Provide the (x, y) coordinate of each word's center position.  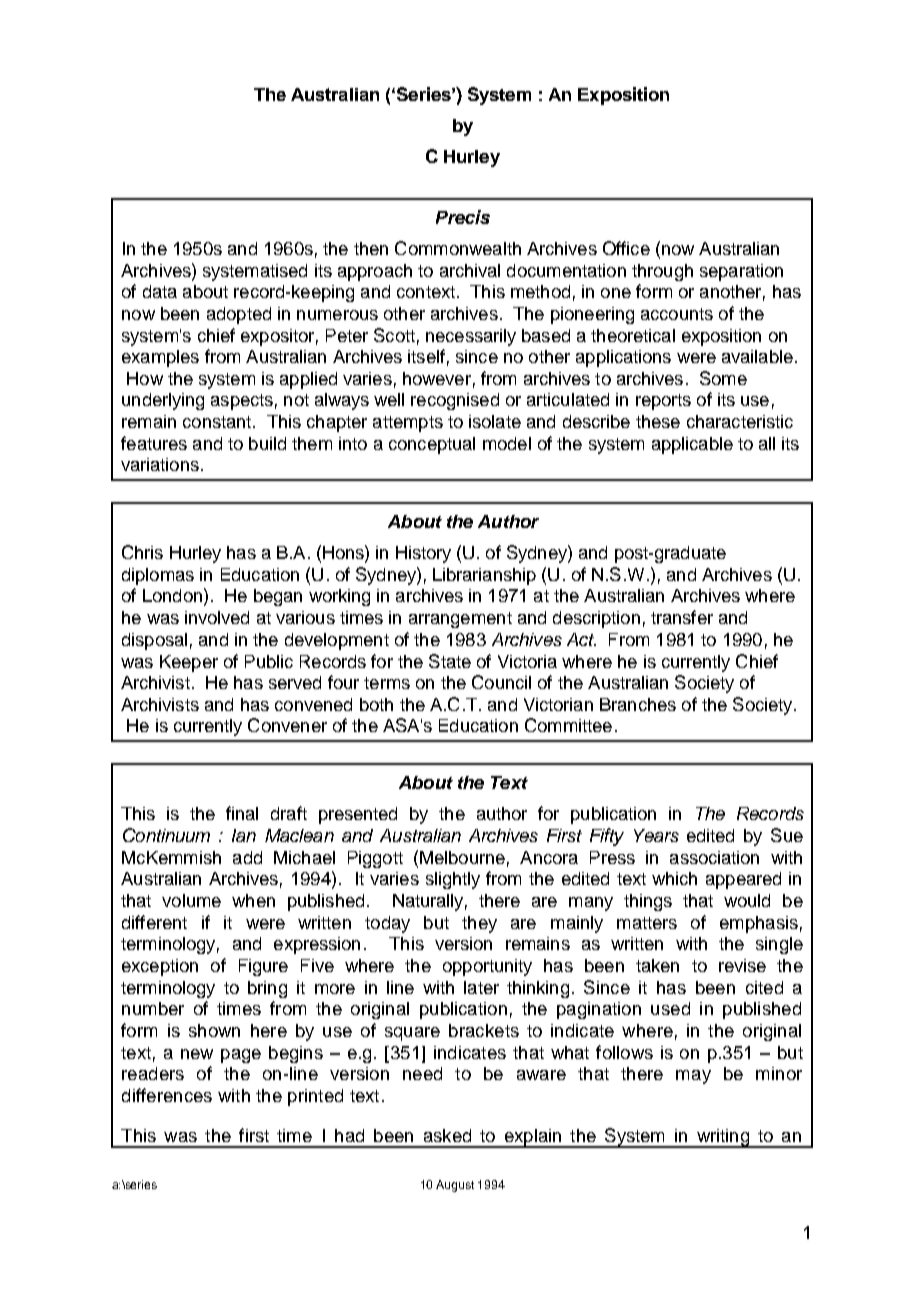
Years (656, 835)
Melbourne (462, 857)
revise (742, 965)
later (481, 987)
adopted (239, 315)
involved (217, 617)
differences (167, 1095)
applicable (692, 445)
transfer (682, 617)
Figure (263, 967)
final (242, 813)
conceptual (432, 445)
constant (218, 422)
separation (741, 272)
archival (470, 270)
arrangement (460, 620)
